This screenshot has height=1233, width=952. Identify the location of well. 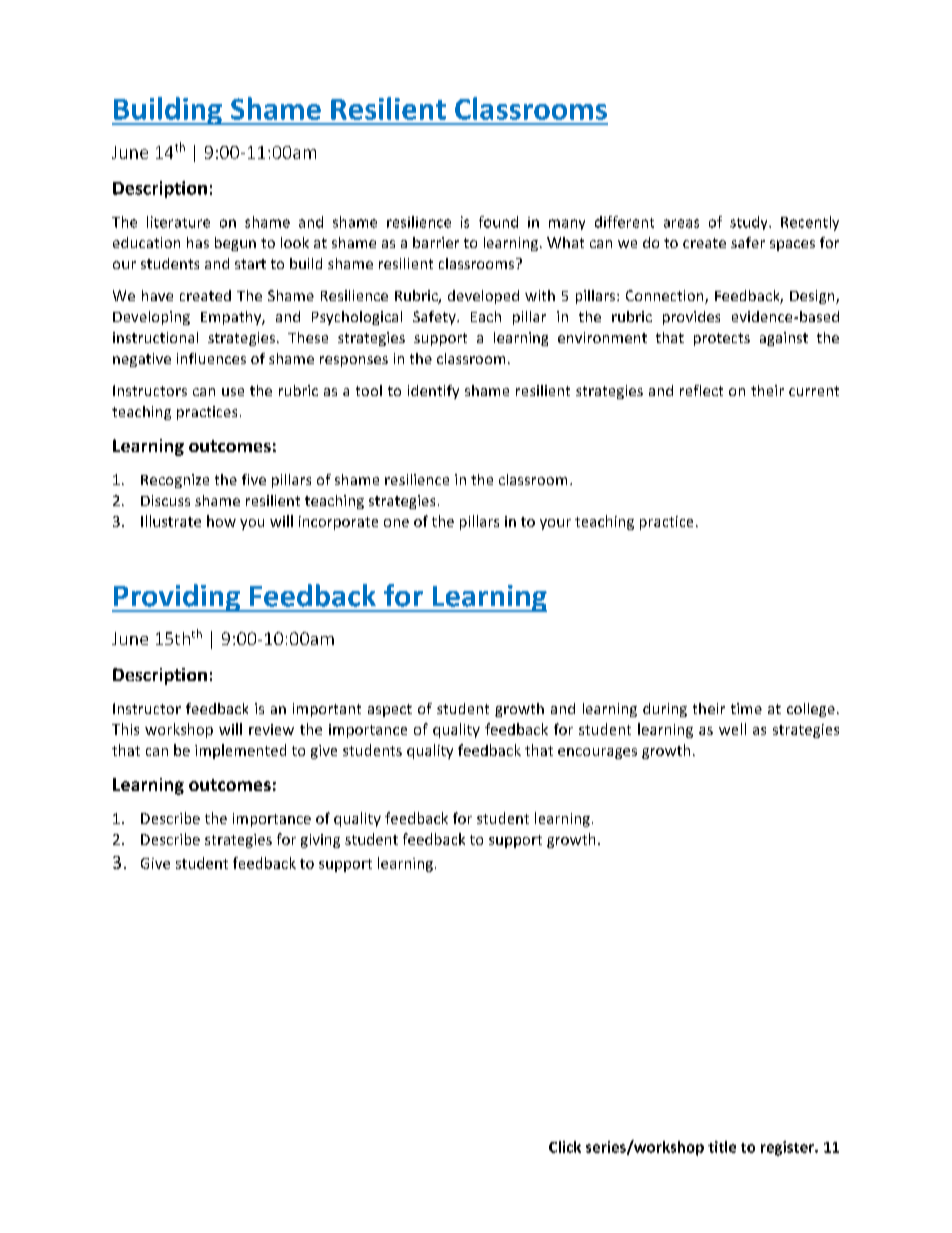
(732, 729).
